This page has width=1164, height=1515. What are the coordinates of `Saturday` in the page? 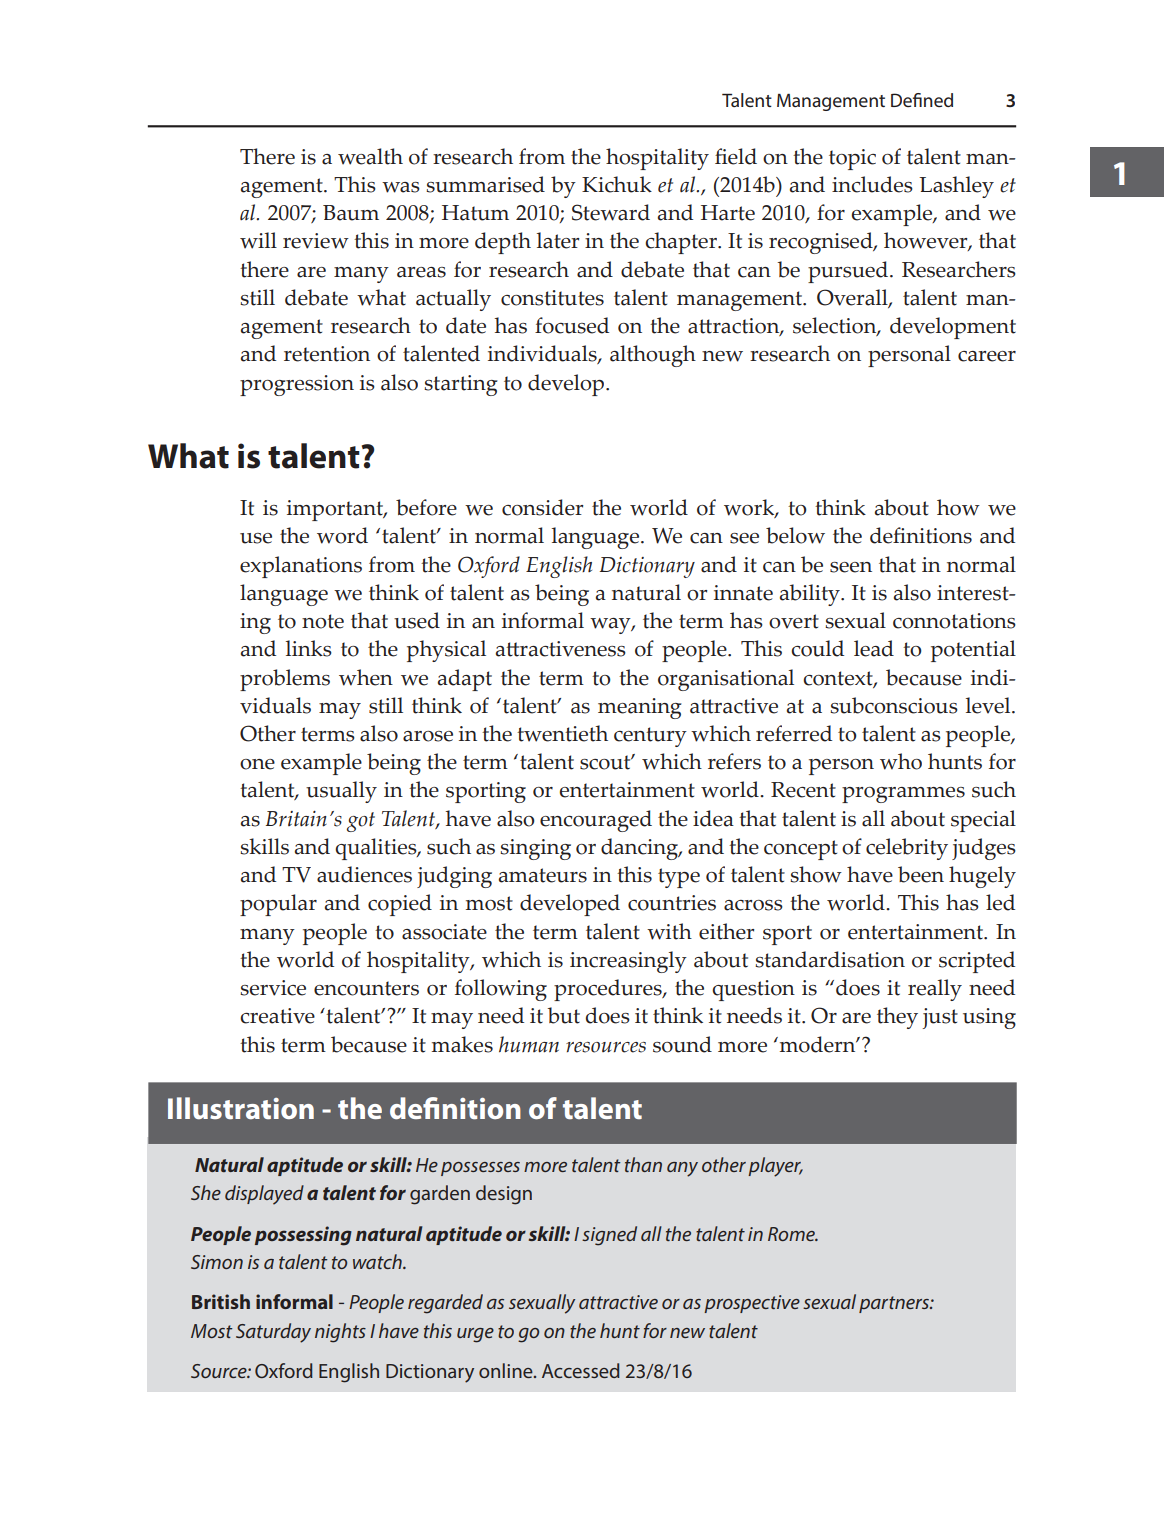 It's located at (273, 1333).
